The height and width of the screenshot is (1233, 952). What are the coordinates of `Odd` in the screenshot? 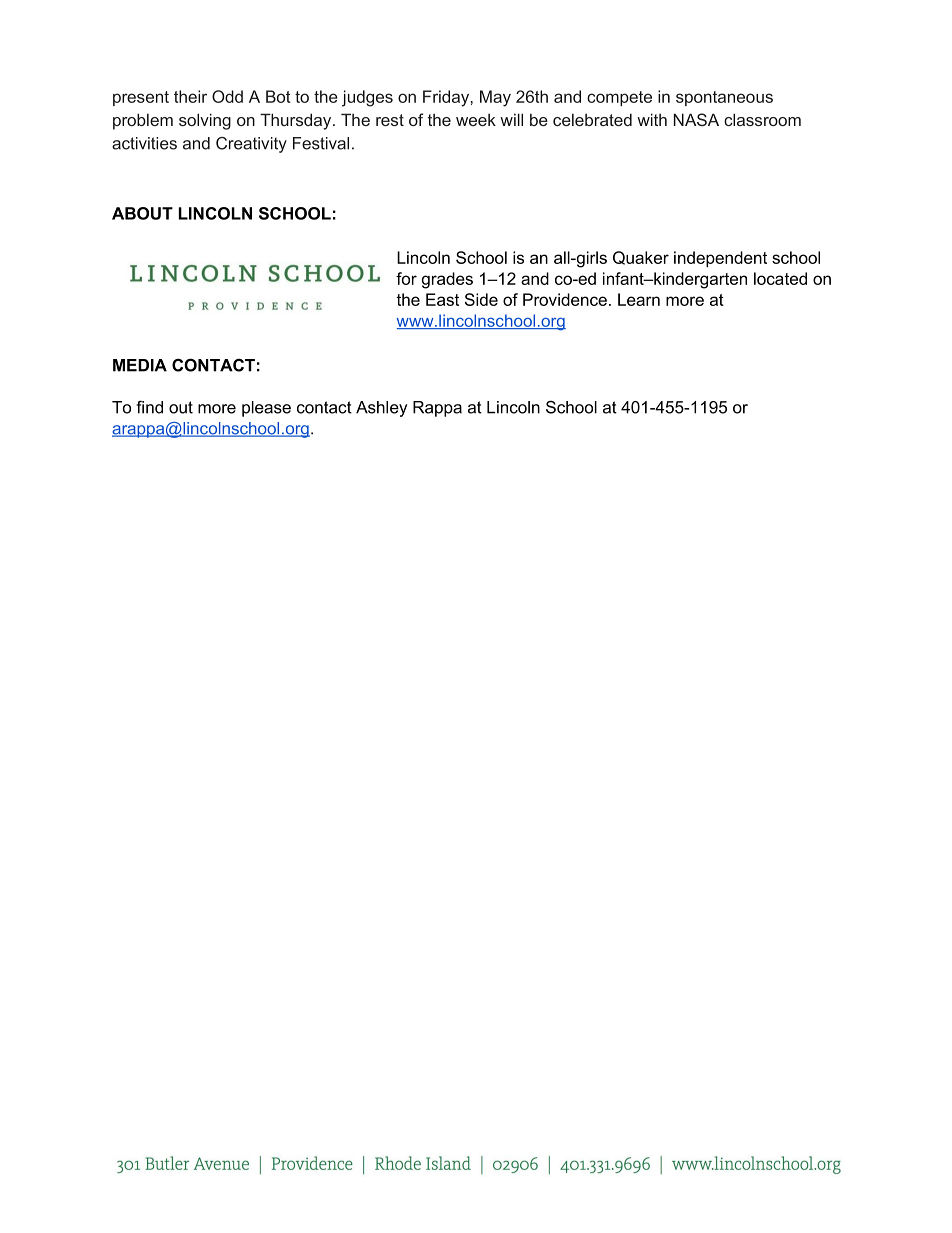 It's located at (227, 96).
